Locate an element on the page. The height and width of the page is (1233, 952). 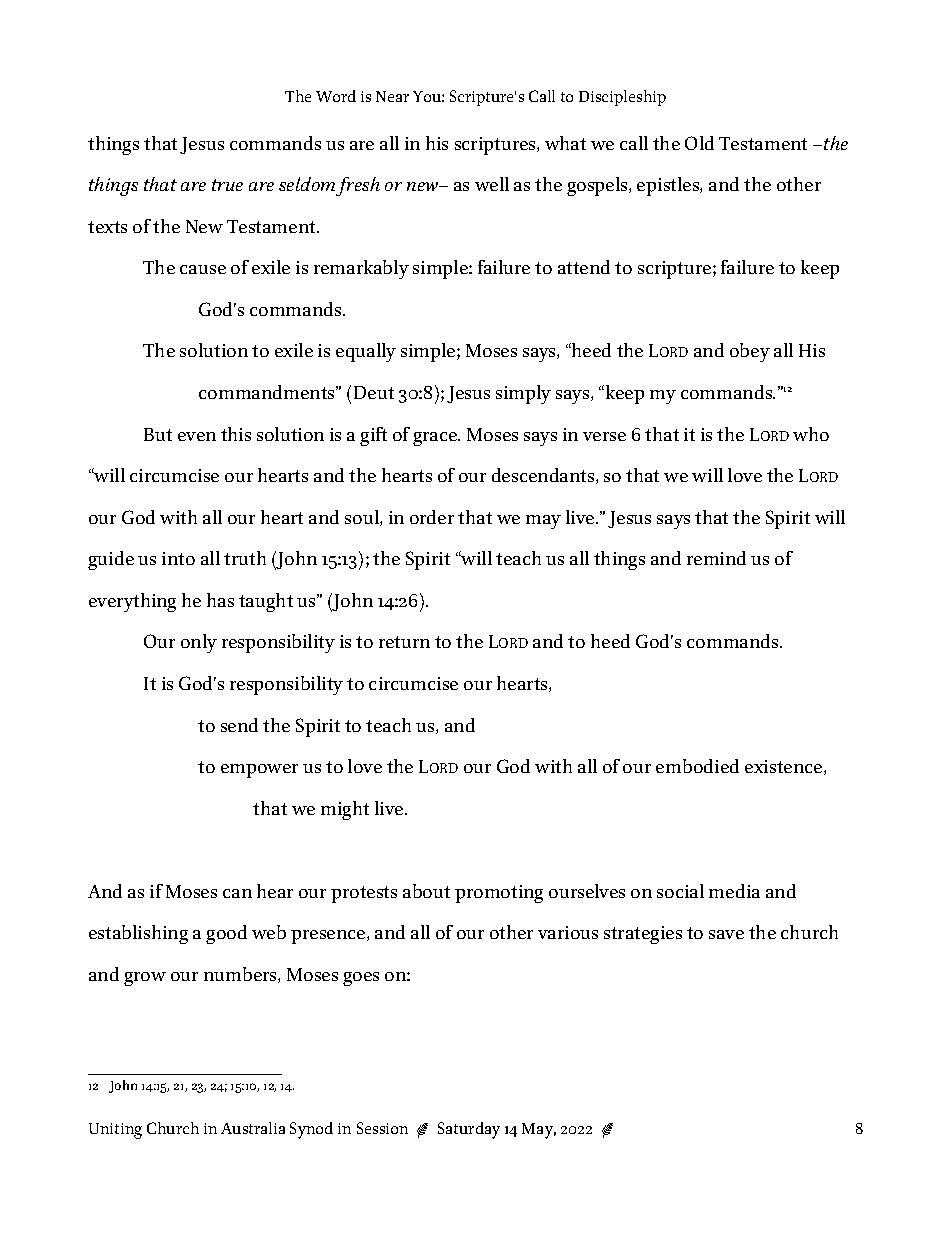
simply is located at coordinates (523, 394).
